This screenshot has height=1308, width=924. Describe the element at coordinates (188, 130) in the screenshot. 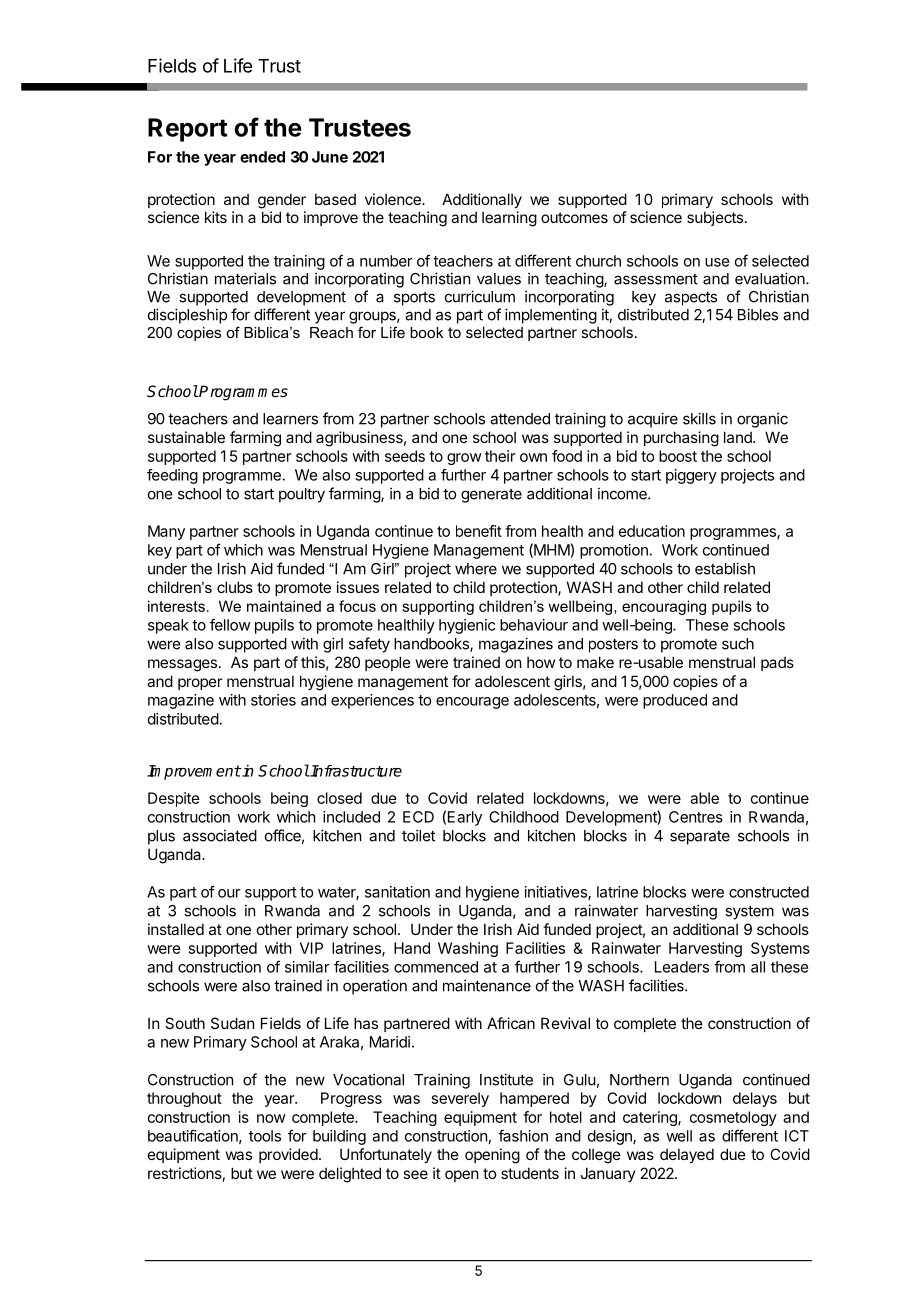

I see `Report` at that location.
